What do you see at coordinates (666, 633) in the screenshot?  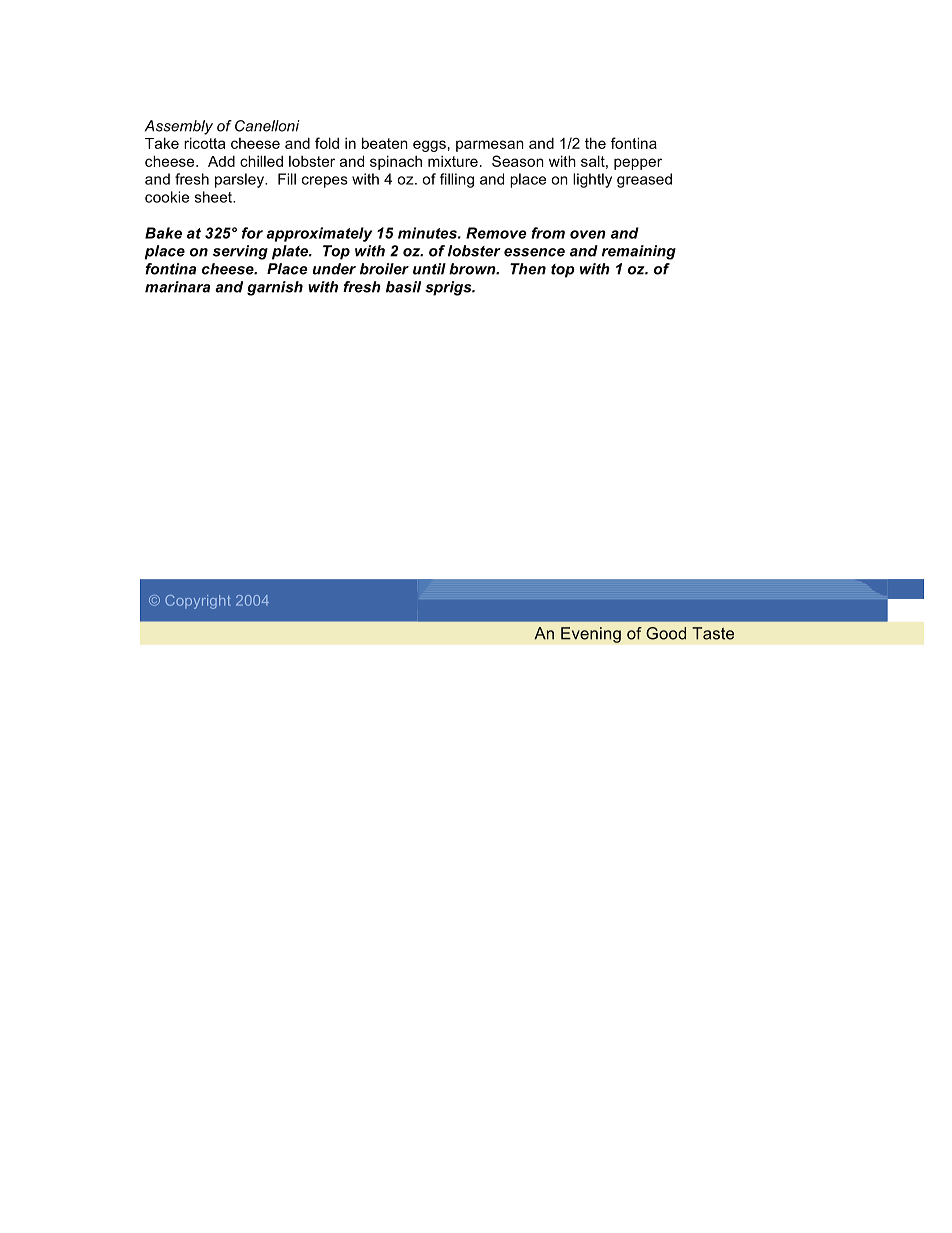 I see `Good` at bounding box center [666, 633].
